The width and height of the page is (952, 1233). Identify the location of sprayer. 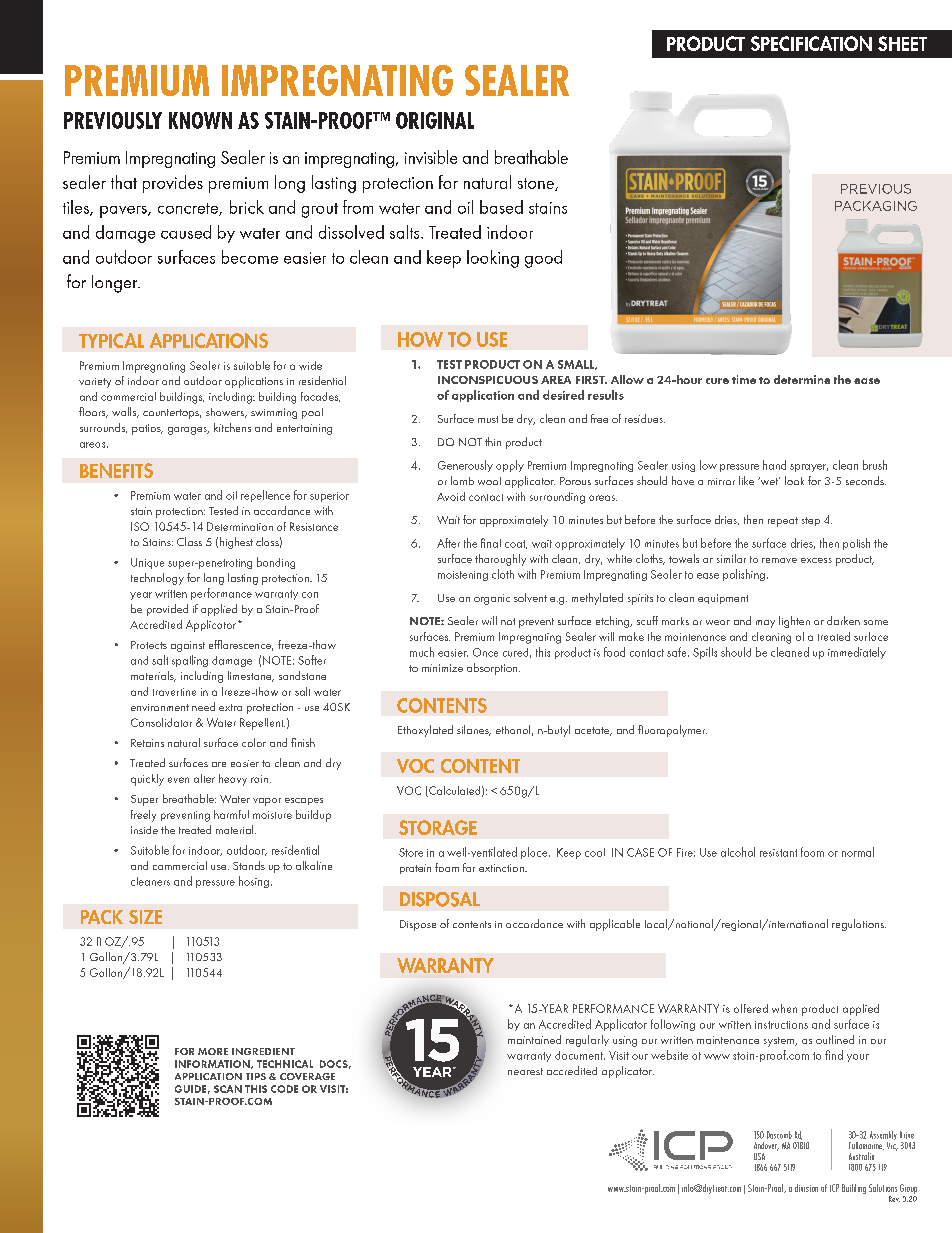
(809, 468).
